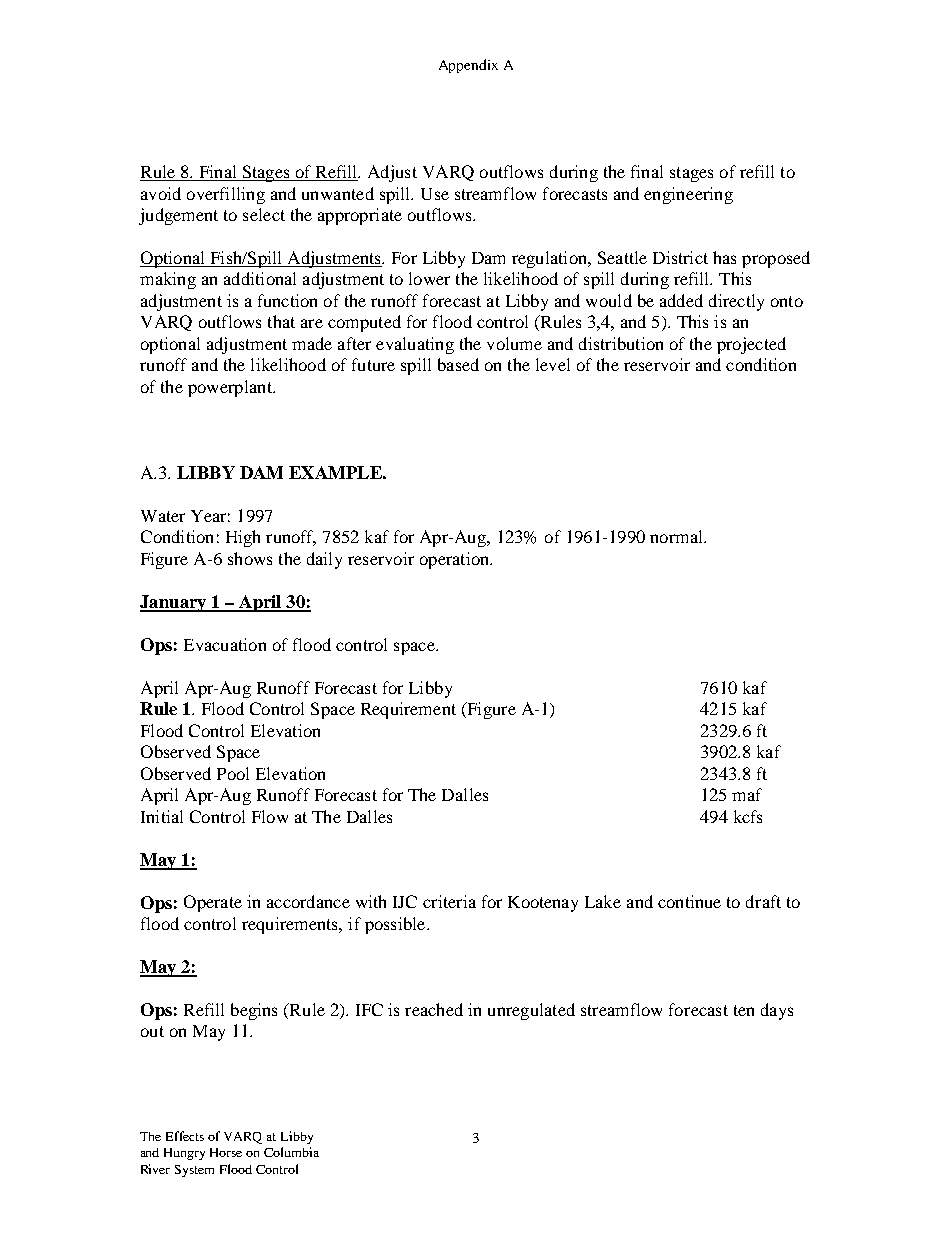 Image resolution: width=952 pixels, height=1233 pixels. I want to click on powerplant, so click(231, 388).
